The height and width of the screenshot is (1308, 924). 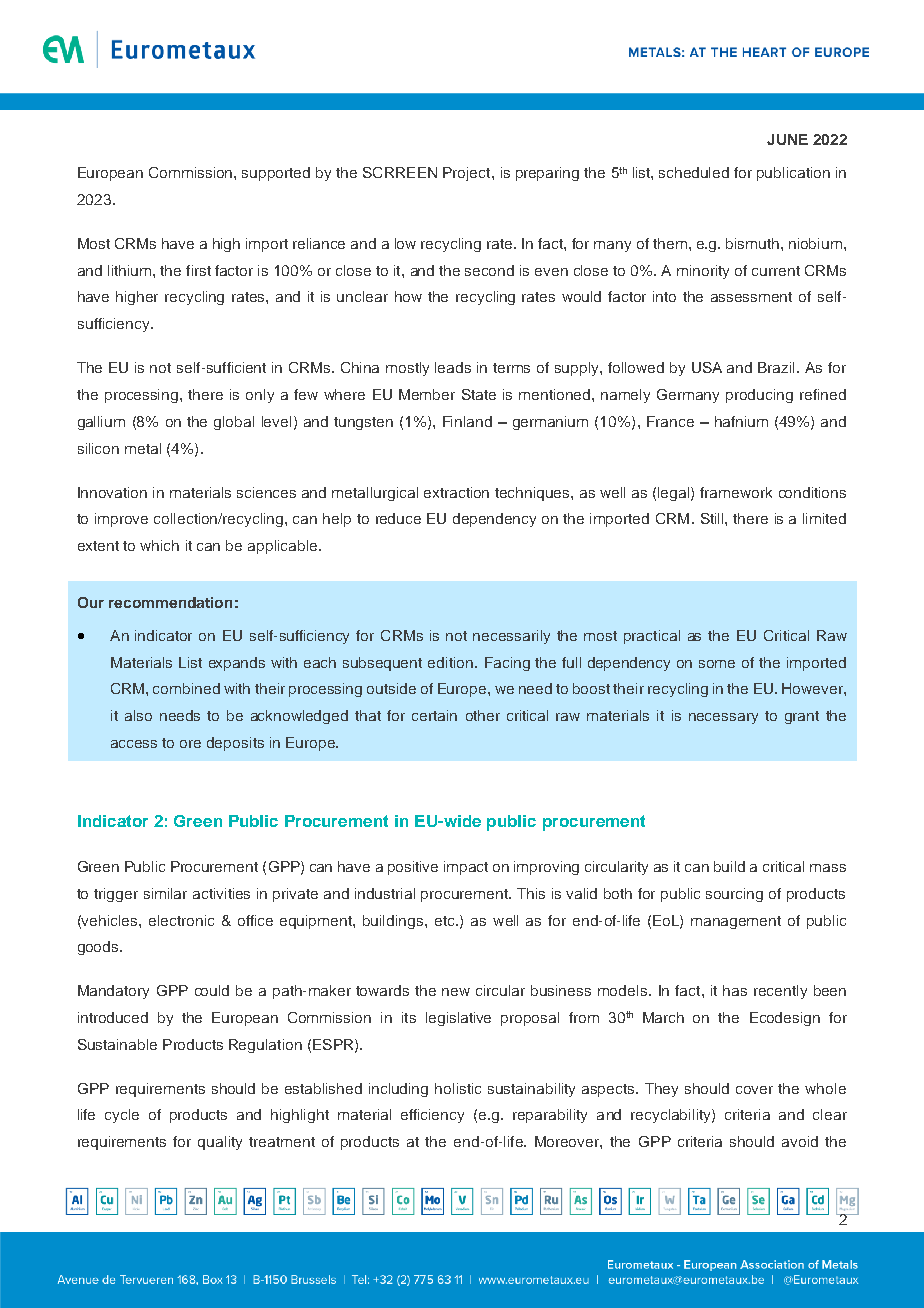 I want to click on necessary, so click(x=723, y=718).
